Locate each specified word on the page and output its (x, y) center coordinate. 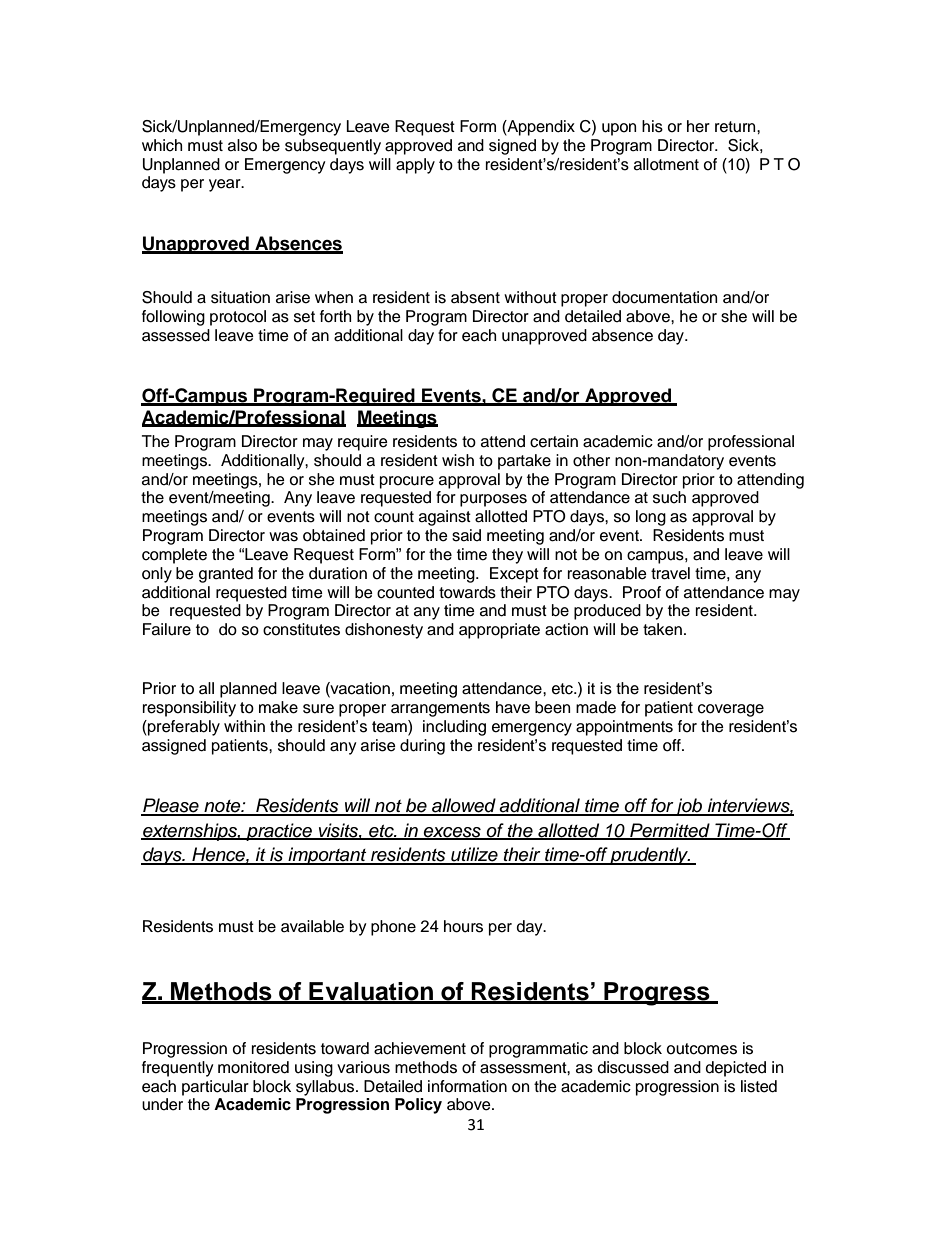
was (283, 537)
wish (458, 460)
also (242, 145)
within (244, 726)
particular (215, 1088)
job (688, 807)
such (669, 497)
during (422, 747)
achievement (420, 1048)
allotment (666, 164)
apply (415, 166)
